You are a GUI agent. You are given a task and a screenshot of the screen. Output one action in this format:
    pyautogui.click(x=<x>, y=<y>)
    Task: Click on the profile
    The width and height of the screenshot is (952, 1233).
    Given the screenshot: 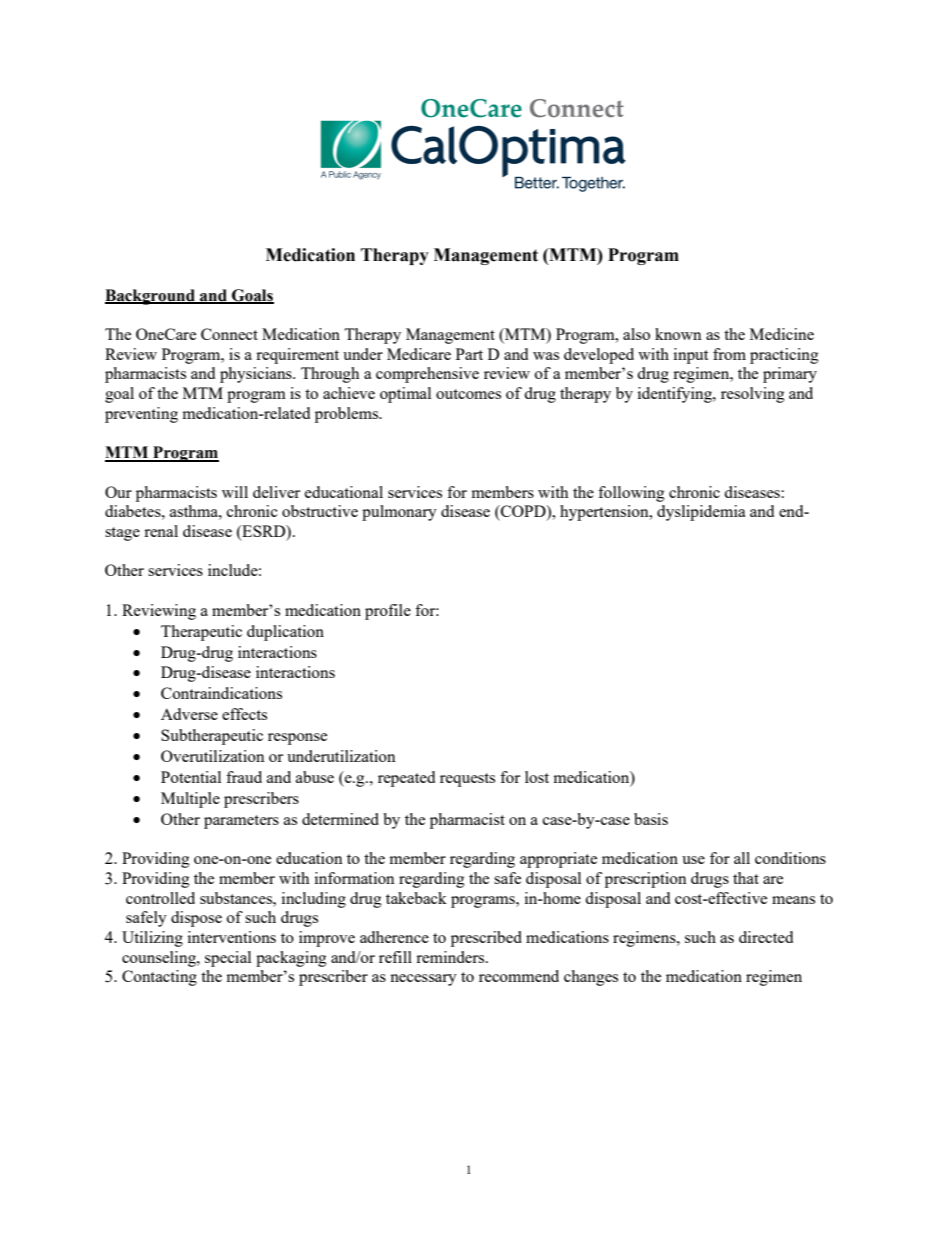 What is the action you would take?
    pyautogui.click(x=388, y=612)
